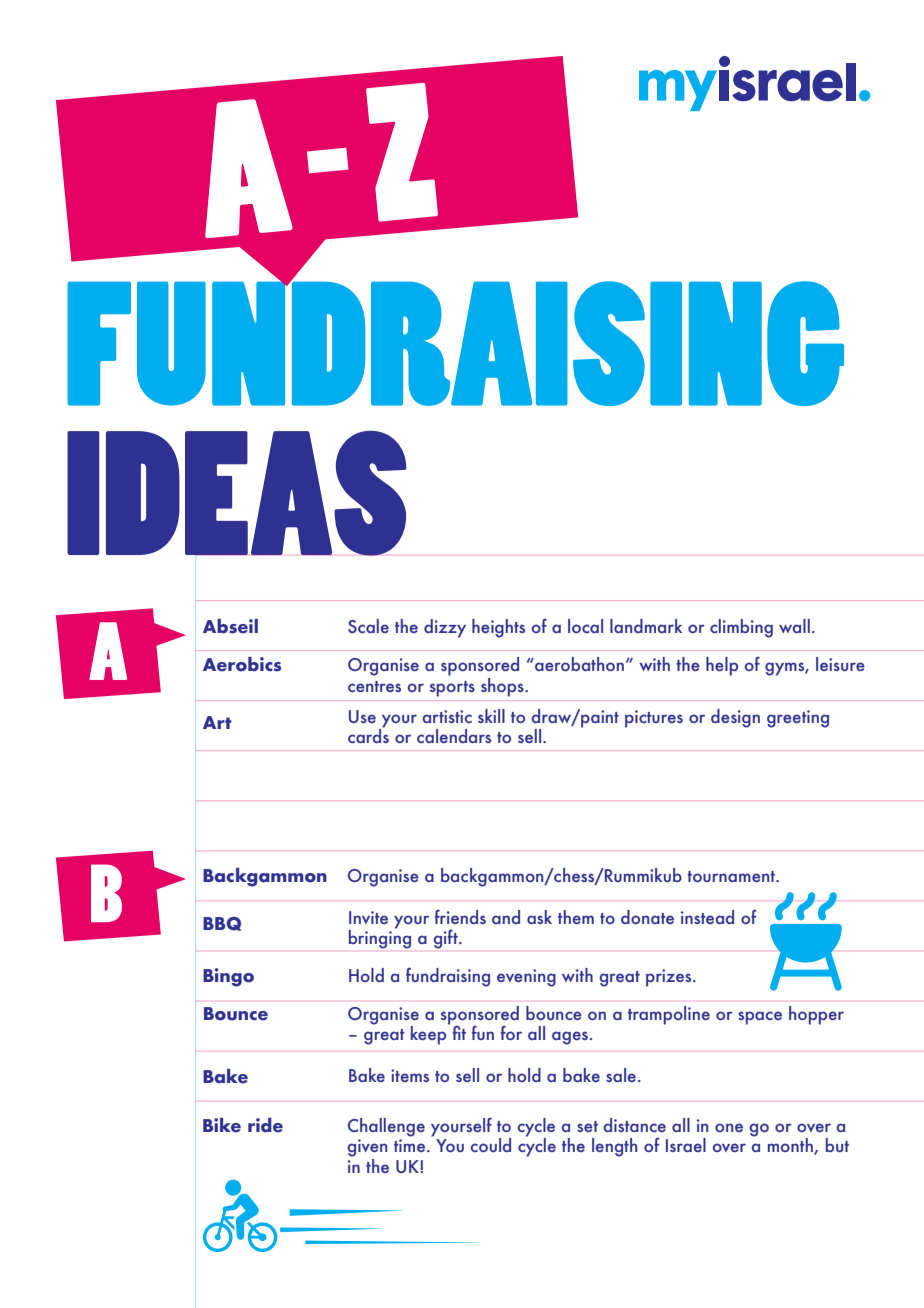  I want to click on could, so click(491, 1145).
